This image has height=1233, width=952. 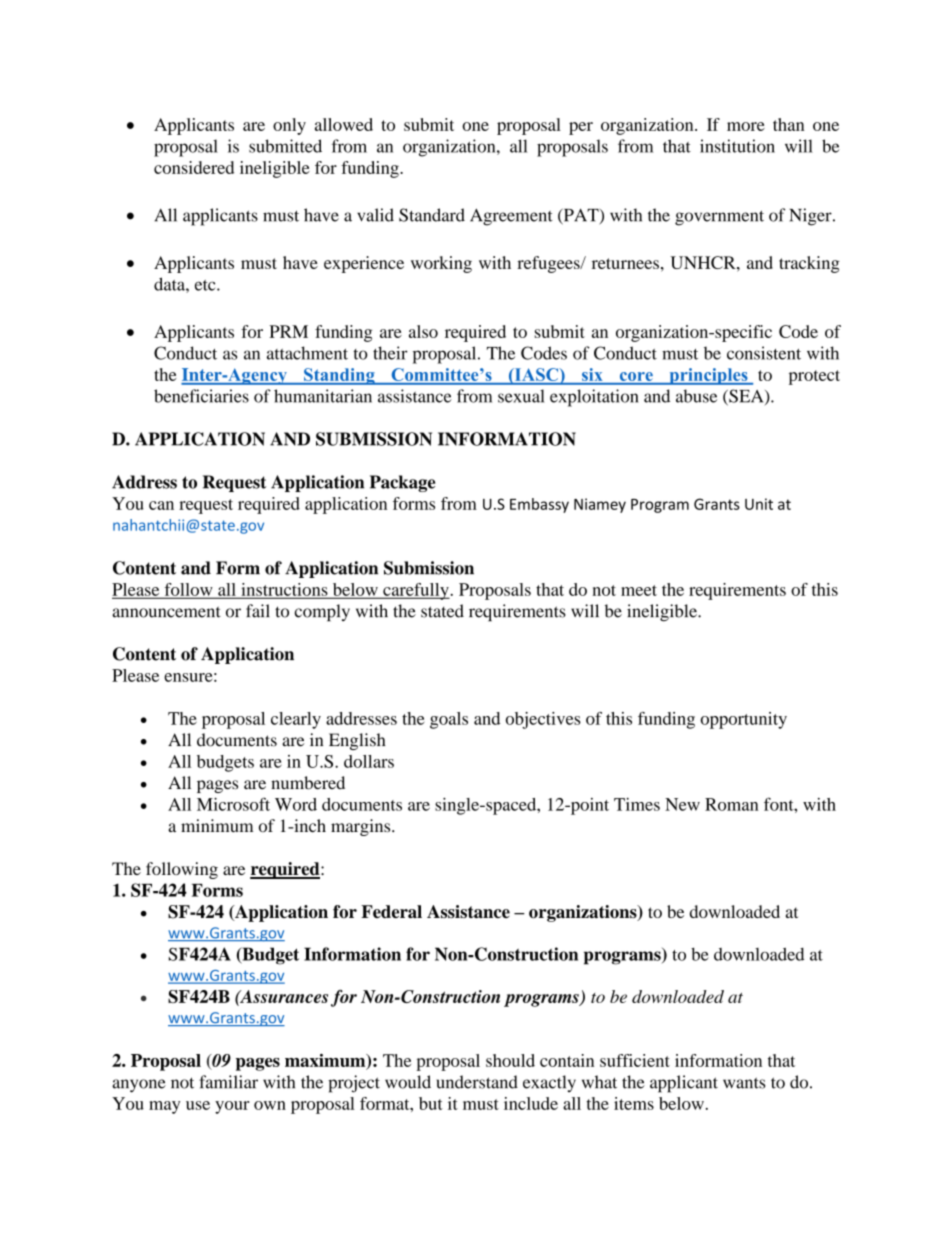 I want to click on carefully, so click(x=416, y=591).
